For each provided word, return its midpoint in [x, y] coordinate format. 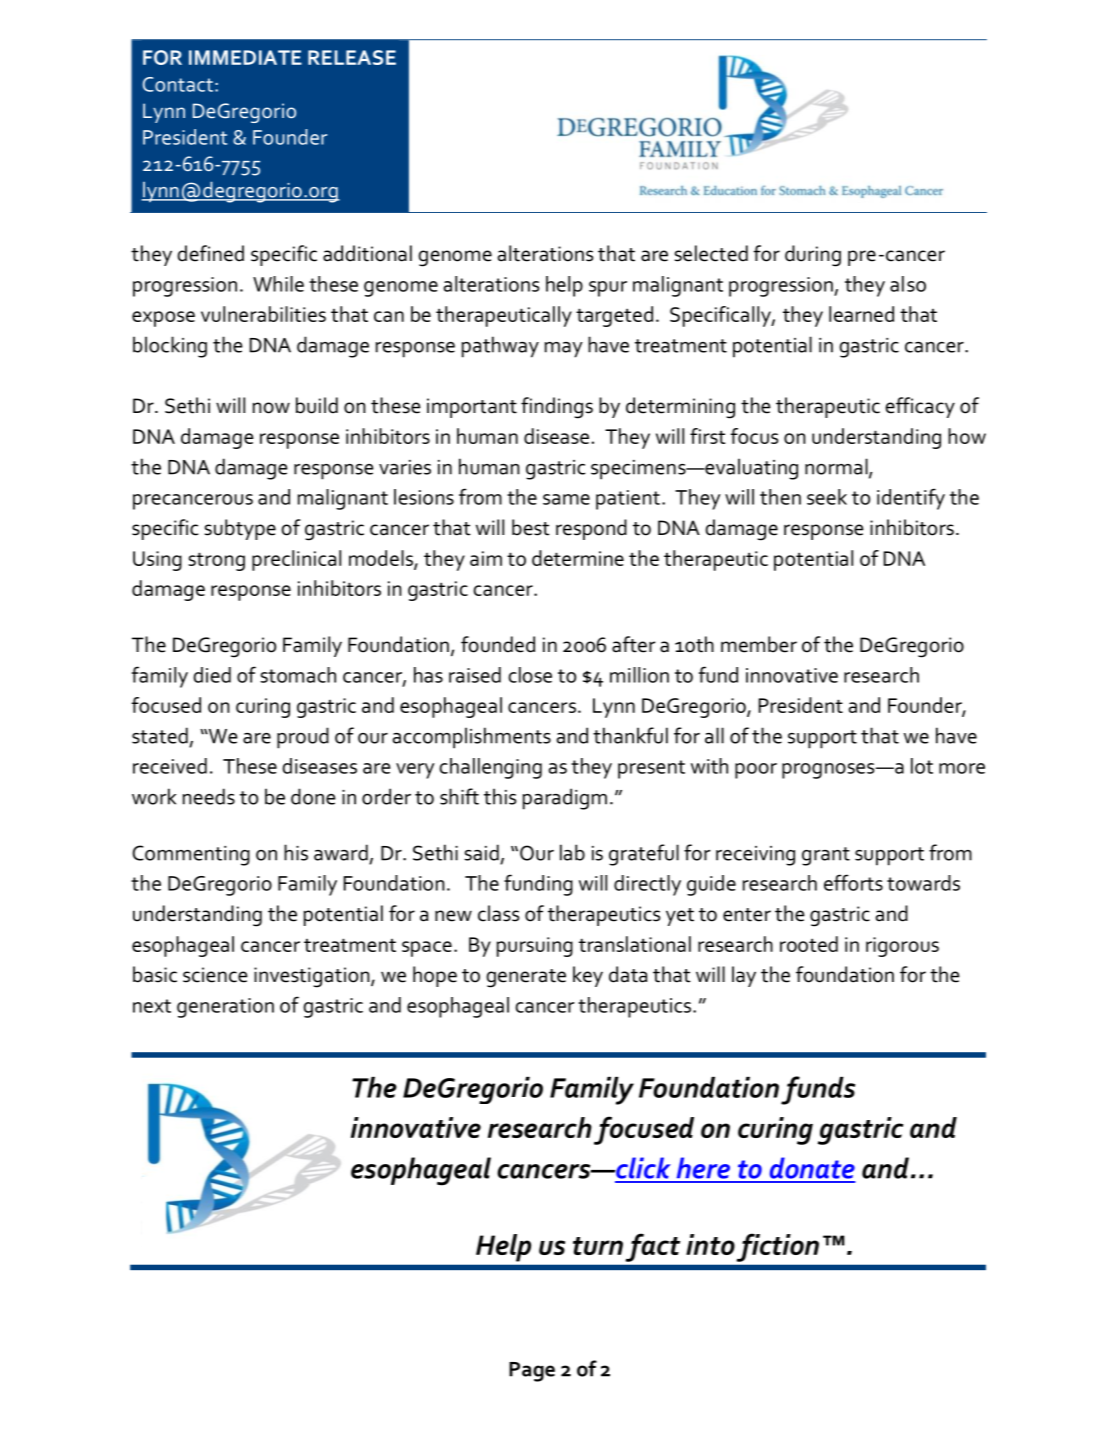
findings [557, 408]
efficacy [920, 407]
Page [532, 1372]
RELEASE [352, 57]
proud [303, 738]
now [271, 408]
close [530, 675]
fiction [778, 1248]
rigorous [902, 947]
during [813, 256]
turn [598, 1246]
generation [225, 1008]
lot [922, 766]
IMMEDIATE [245, 57]
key [588, 976]
